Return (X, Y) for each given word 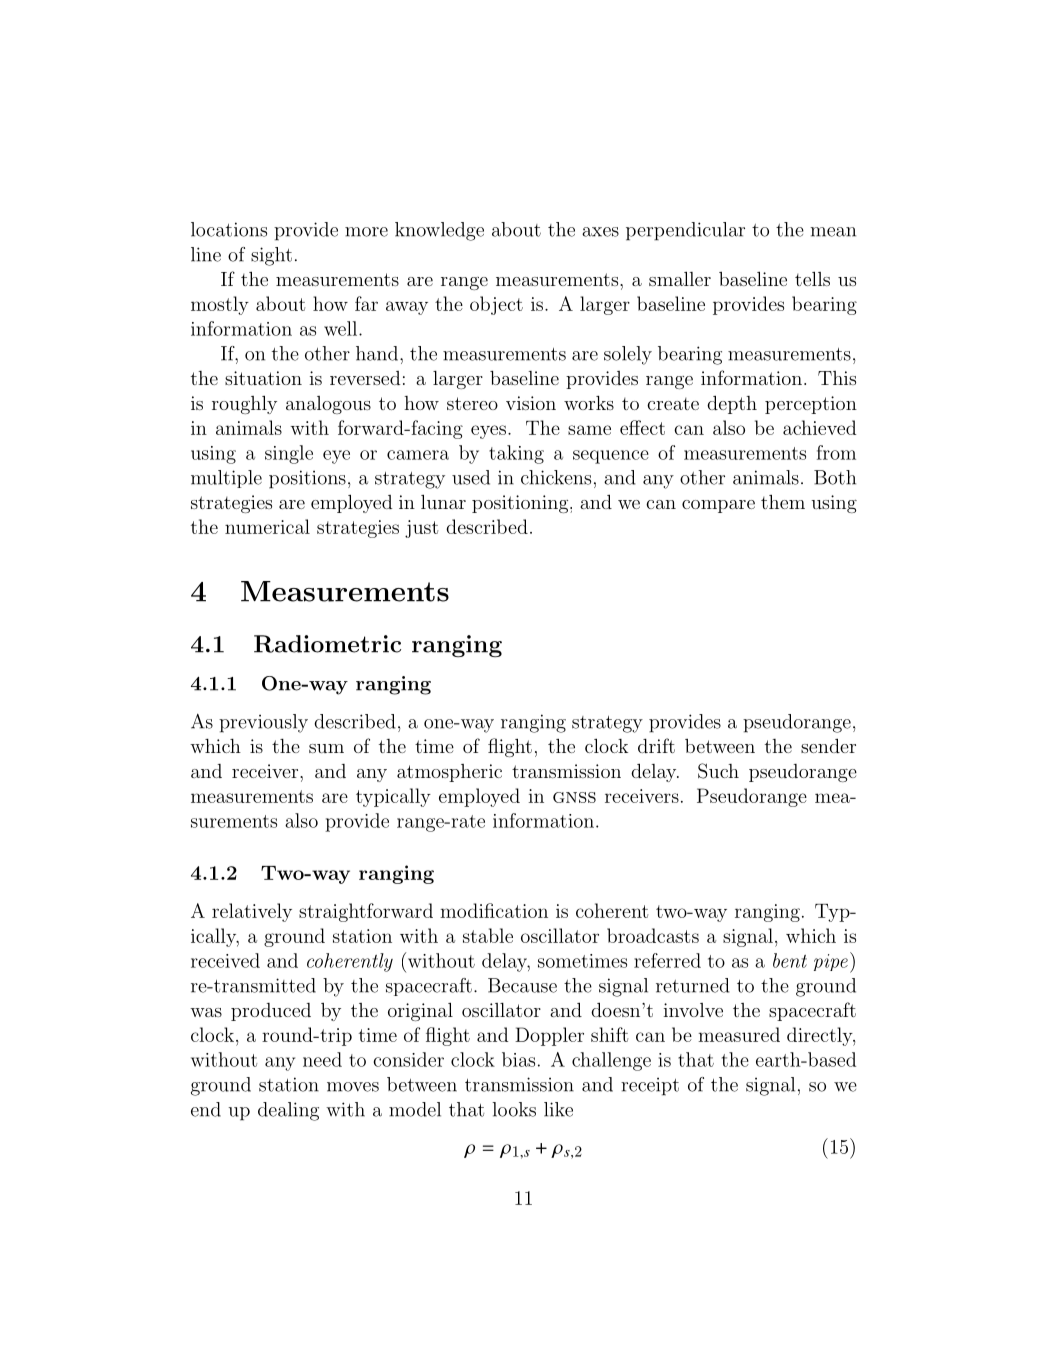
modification (494, 910)
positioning (520, 504)
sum (326, 748)
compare (718, 506)
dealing (288, 1111)
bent (790, 960)
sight (271, 256)
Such (718, 771)
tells (812, 279)
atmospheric (449, 773)
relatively (252, 912)
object (496, 305)
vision (531, 403)
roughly (244, 405)
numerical (267, 526)
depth (732, 404)
